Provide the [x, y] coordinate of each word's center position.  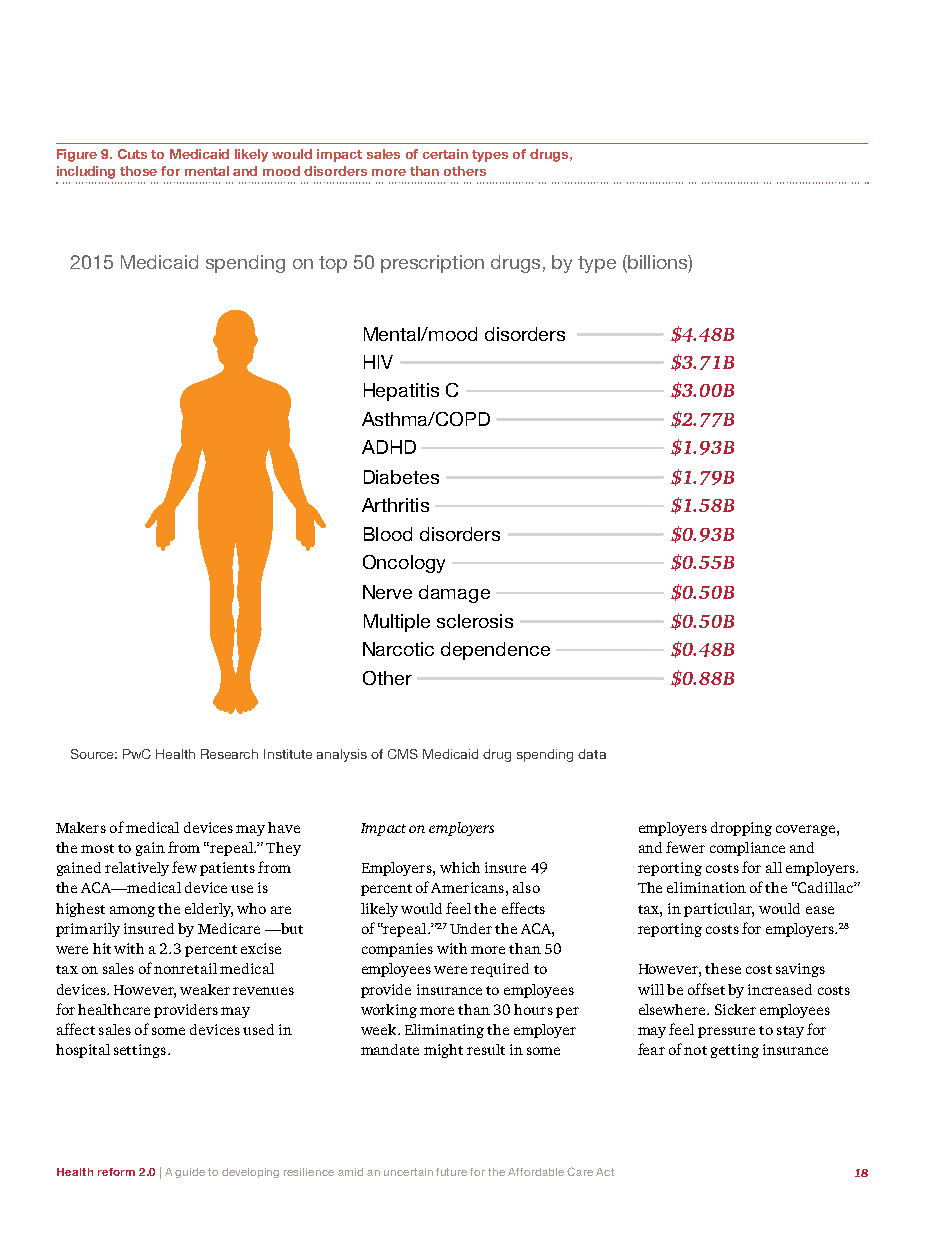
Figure [77, 155]
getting [735, 1051]
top [333, 264]
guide [190, 1173]
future [451, 1172]
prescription [432, 264]
